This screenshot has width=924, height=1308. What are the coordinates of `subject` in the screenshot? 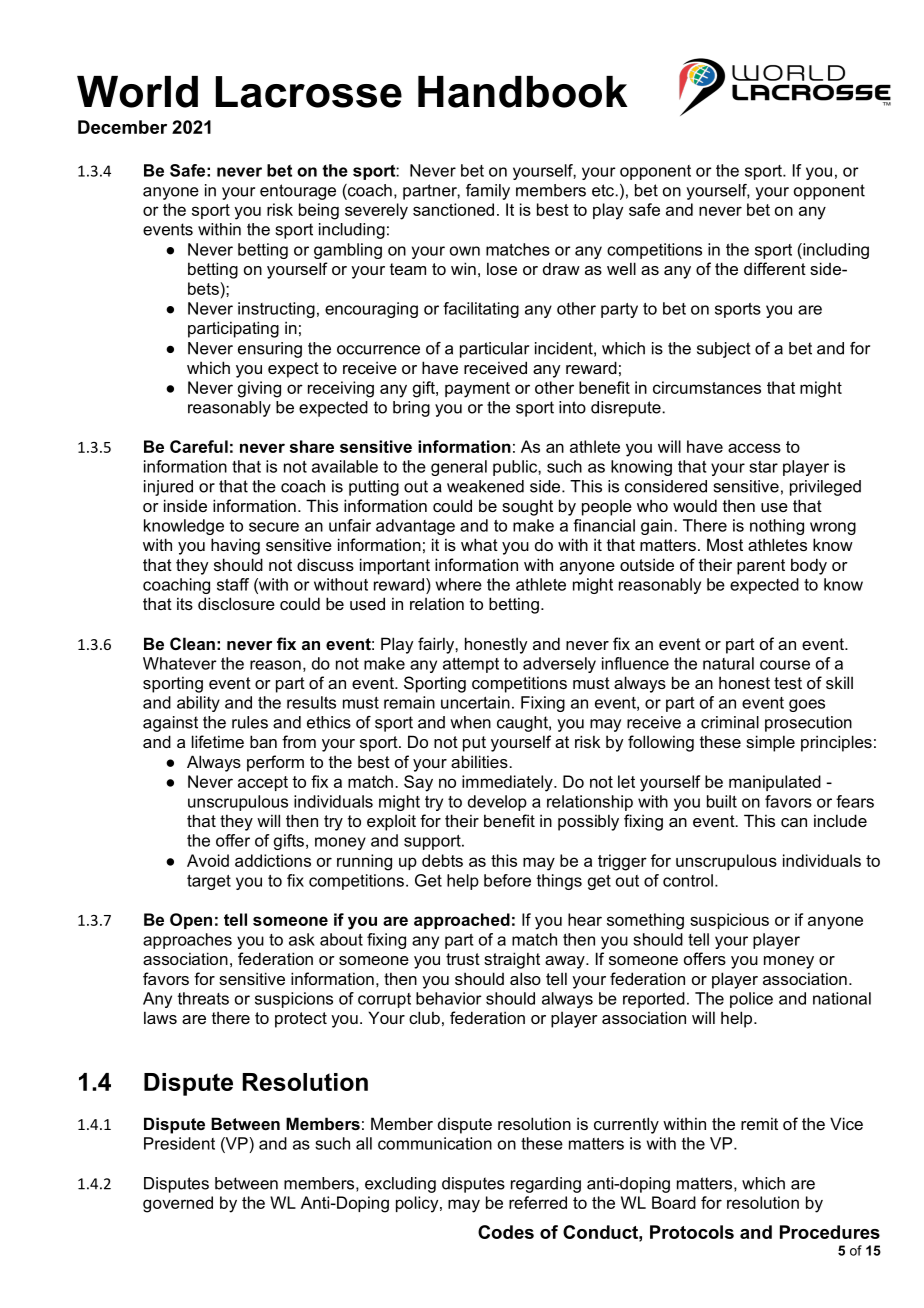 It's located at (724, 350).
